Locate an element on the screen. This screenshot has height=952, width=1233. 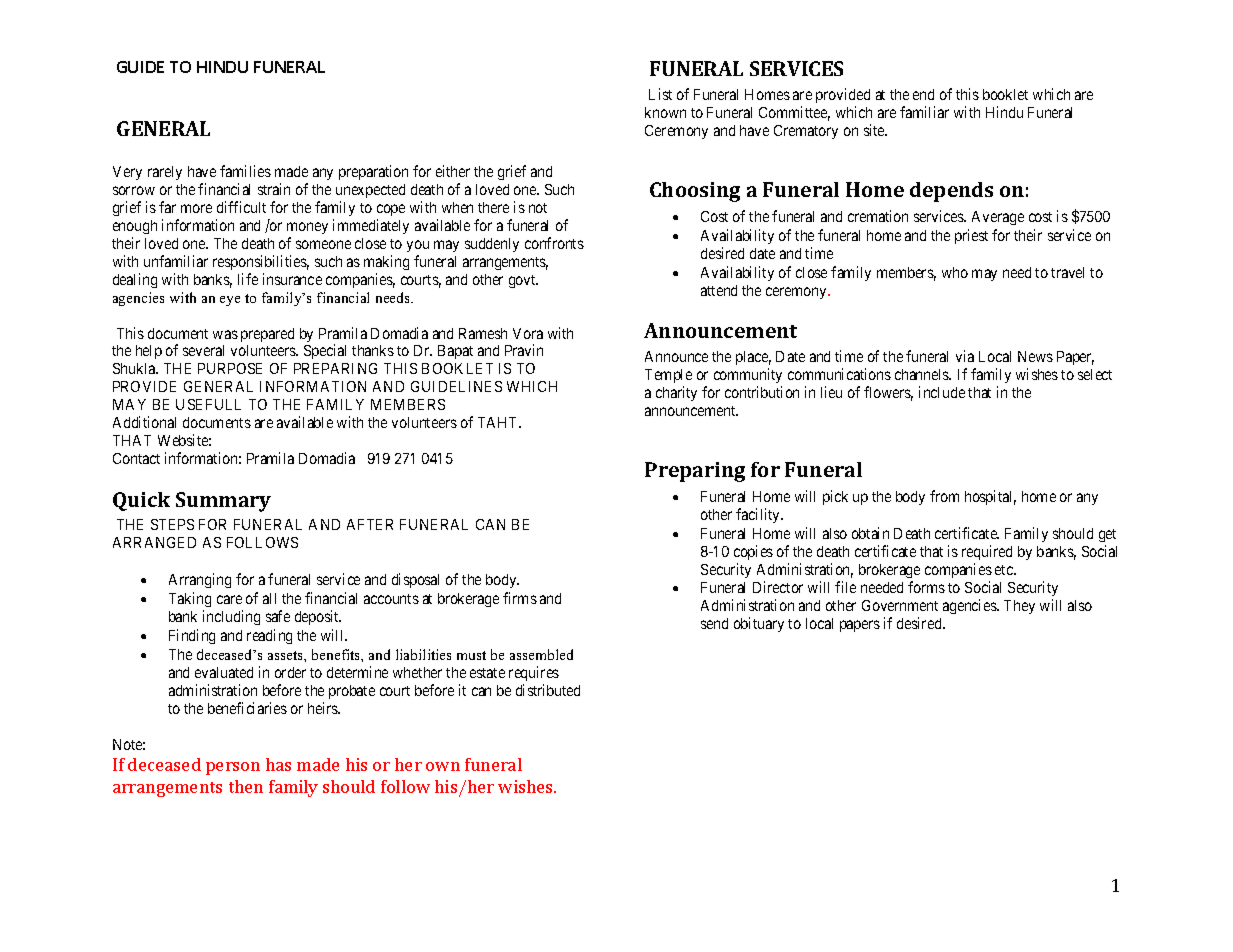
distributed is located at coordinates (548, 690).
